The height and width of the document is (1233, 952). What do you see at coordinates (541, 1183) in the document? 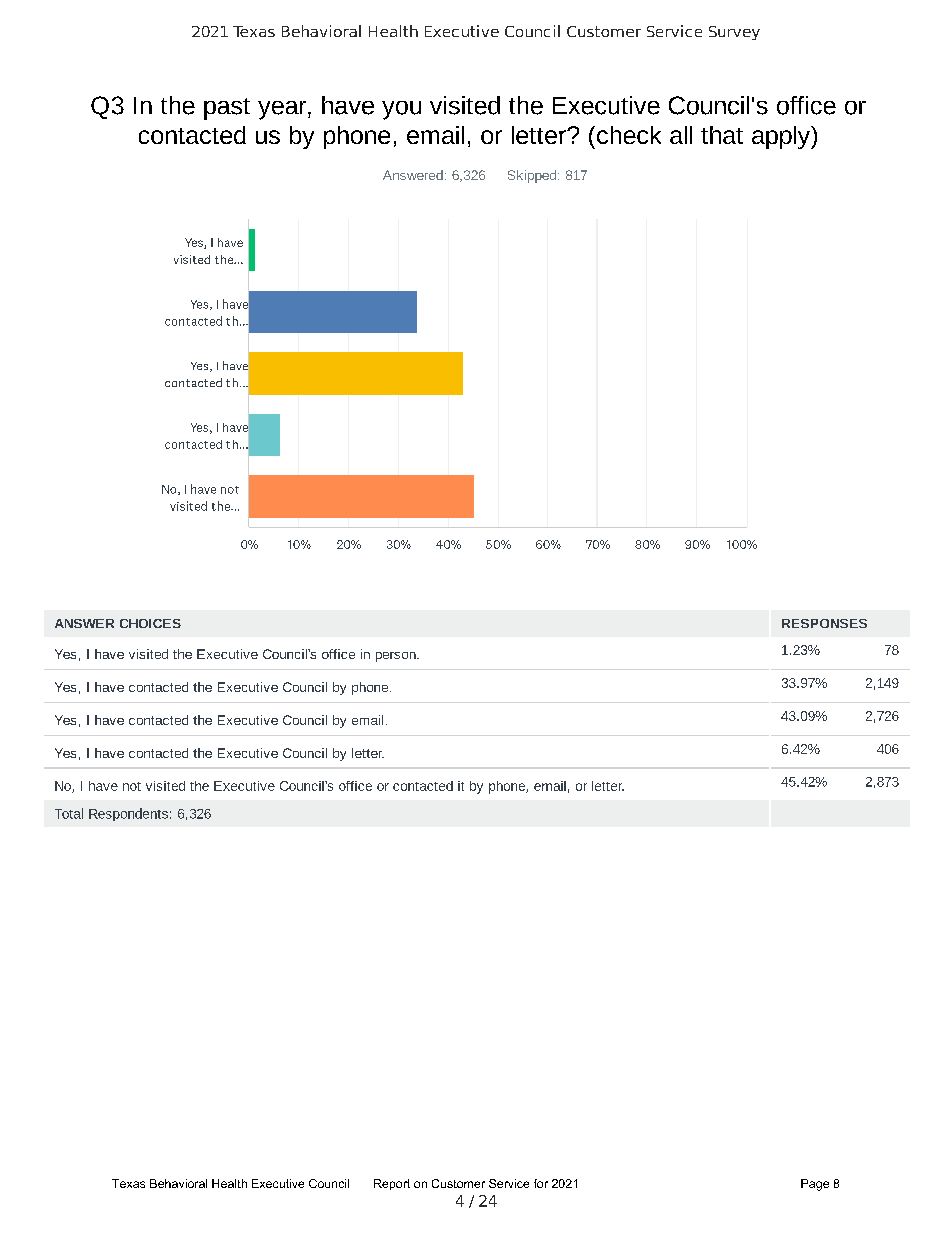
I see `for` at bounding box center [541, 1183].
